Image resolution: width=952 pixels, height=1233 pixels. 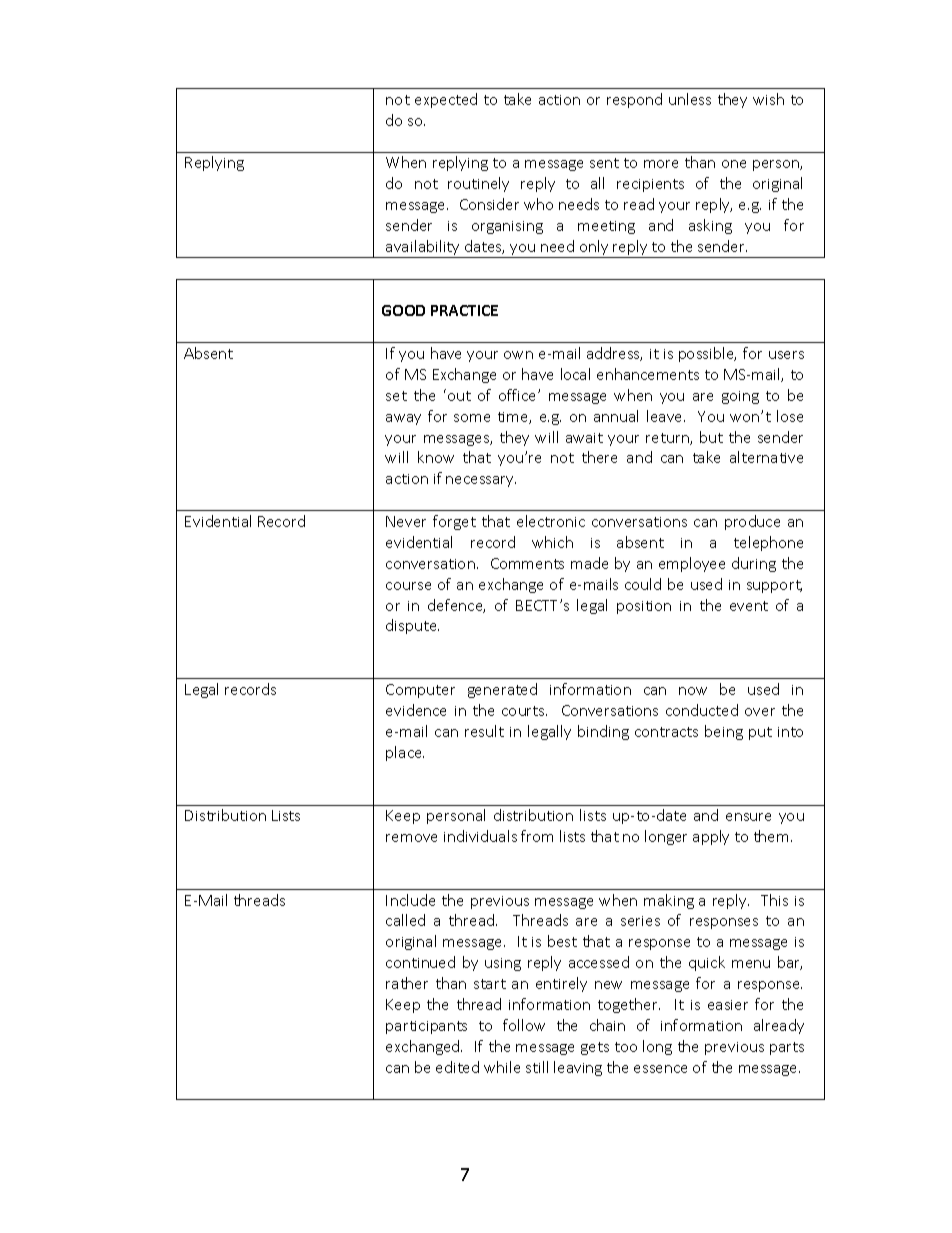 I want to click on await, so click(x=584, y=438).
